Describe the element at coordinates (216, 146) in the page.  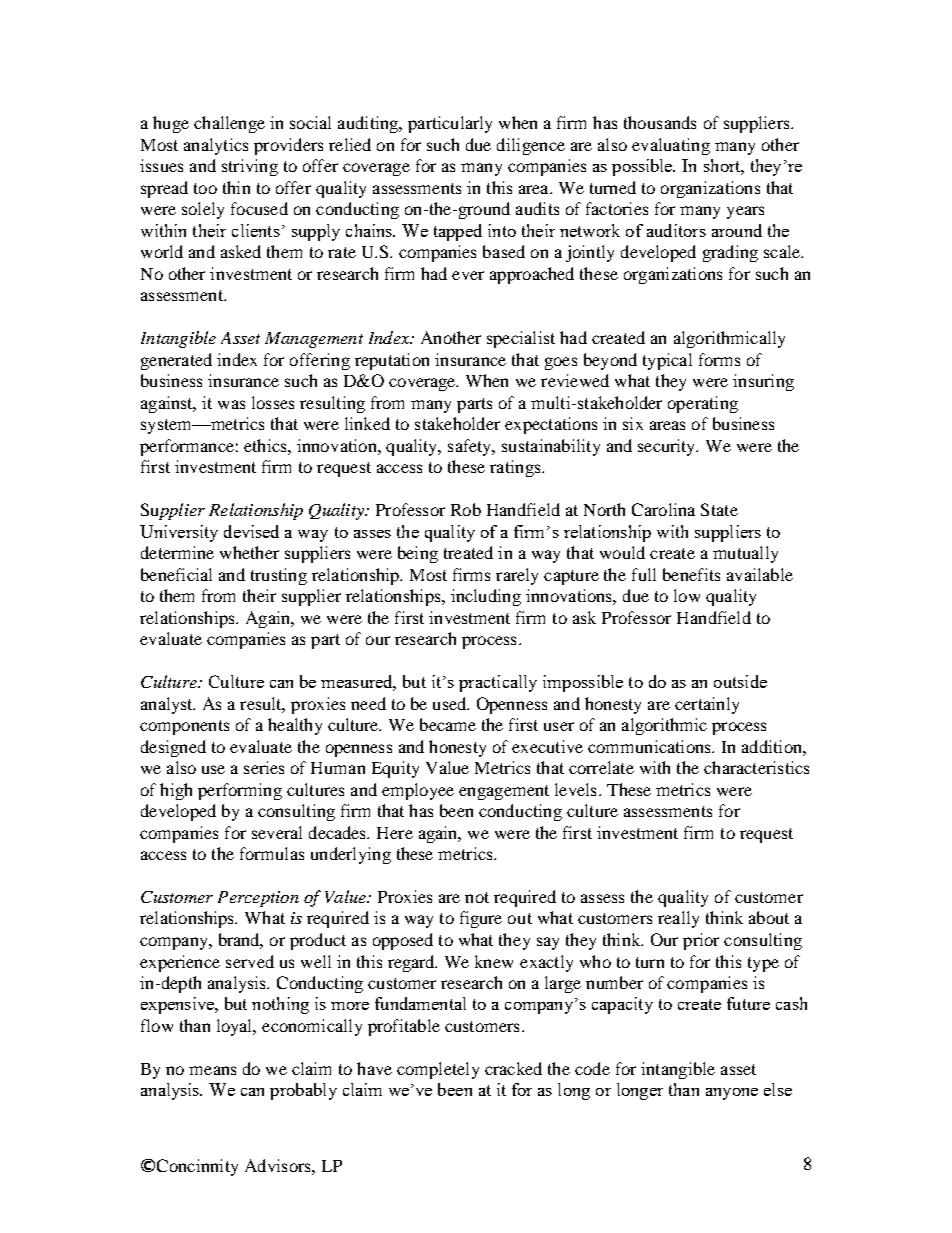
I see `analytics` at that location.
